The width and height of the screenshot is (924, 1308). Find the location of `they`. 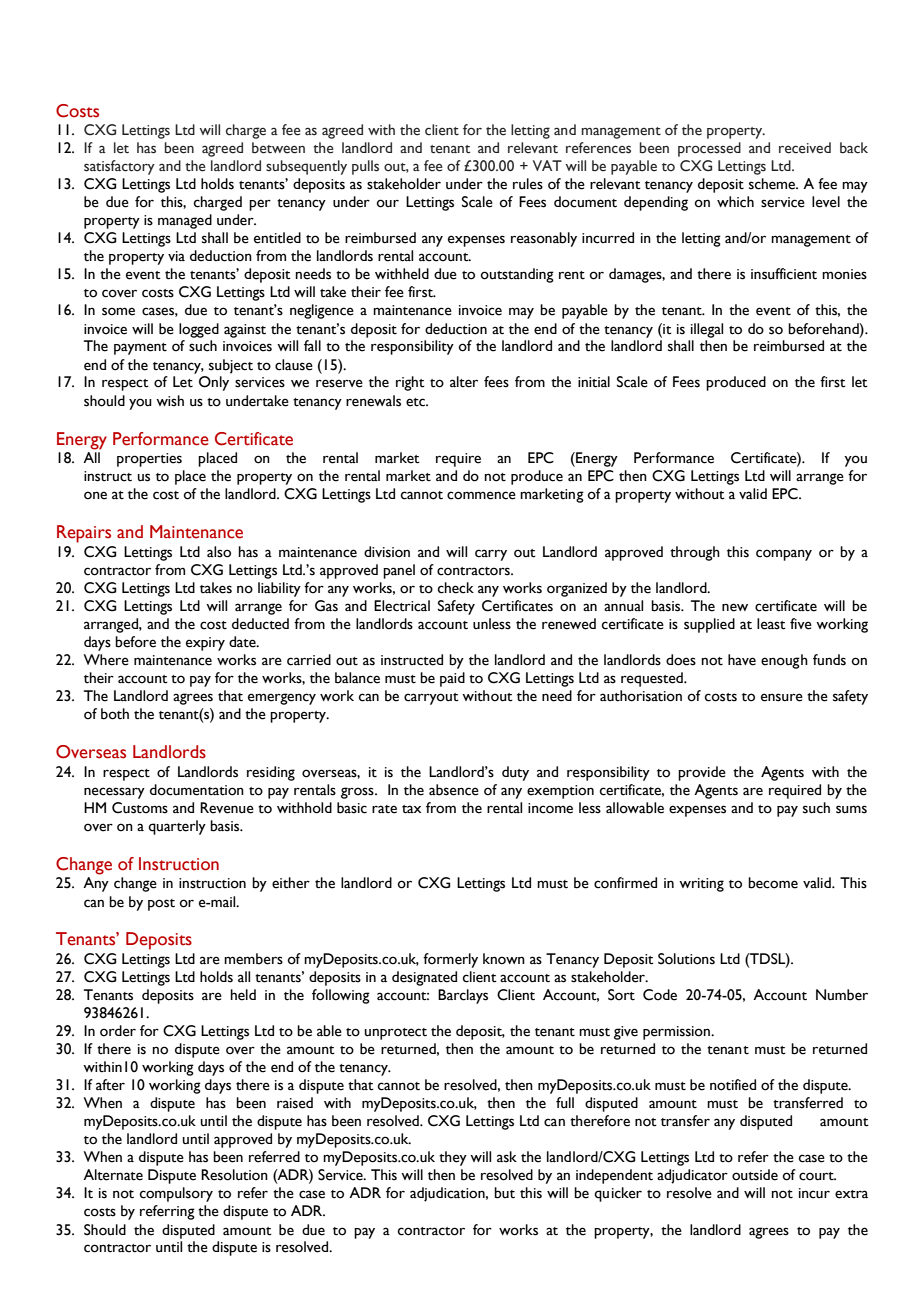

they is located at coordinates (453, 1158).
